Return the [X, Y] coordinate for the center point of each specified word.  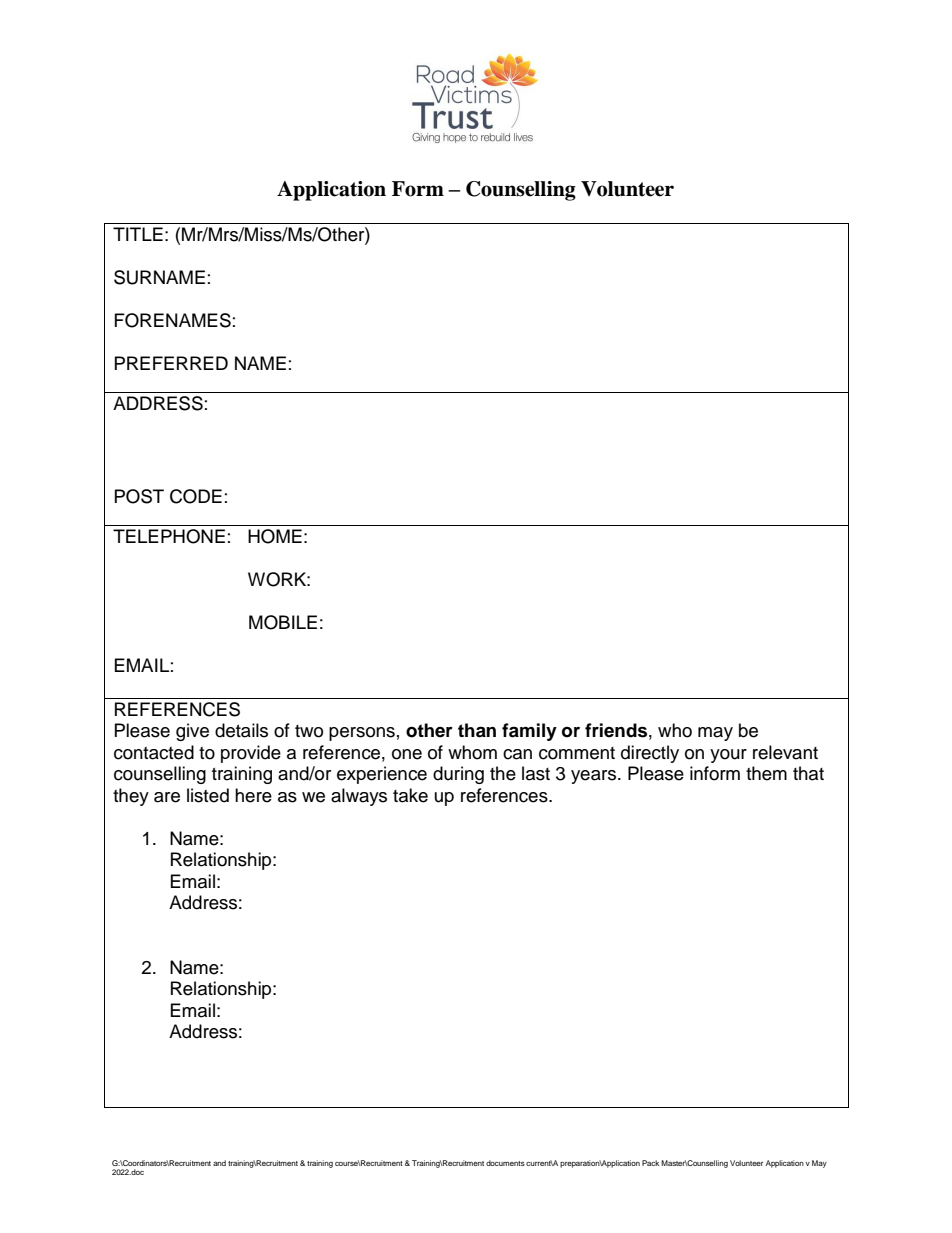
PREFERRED [171, 363]
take [410, 795]
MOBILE [283, 622]
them [766, 773]
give [192, 732]
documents [505, 1163]
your [728, 756]
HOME [275, 536]
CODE [196, 496]
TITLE [138, 234]
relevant [785, 752]
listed [208, 795]
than [477, 730]
